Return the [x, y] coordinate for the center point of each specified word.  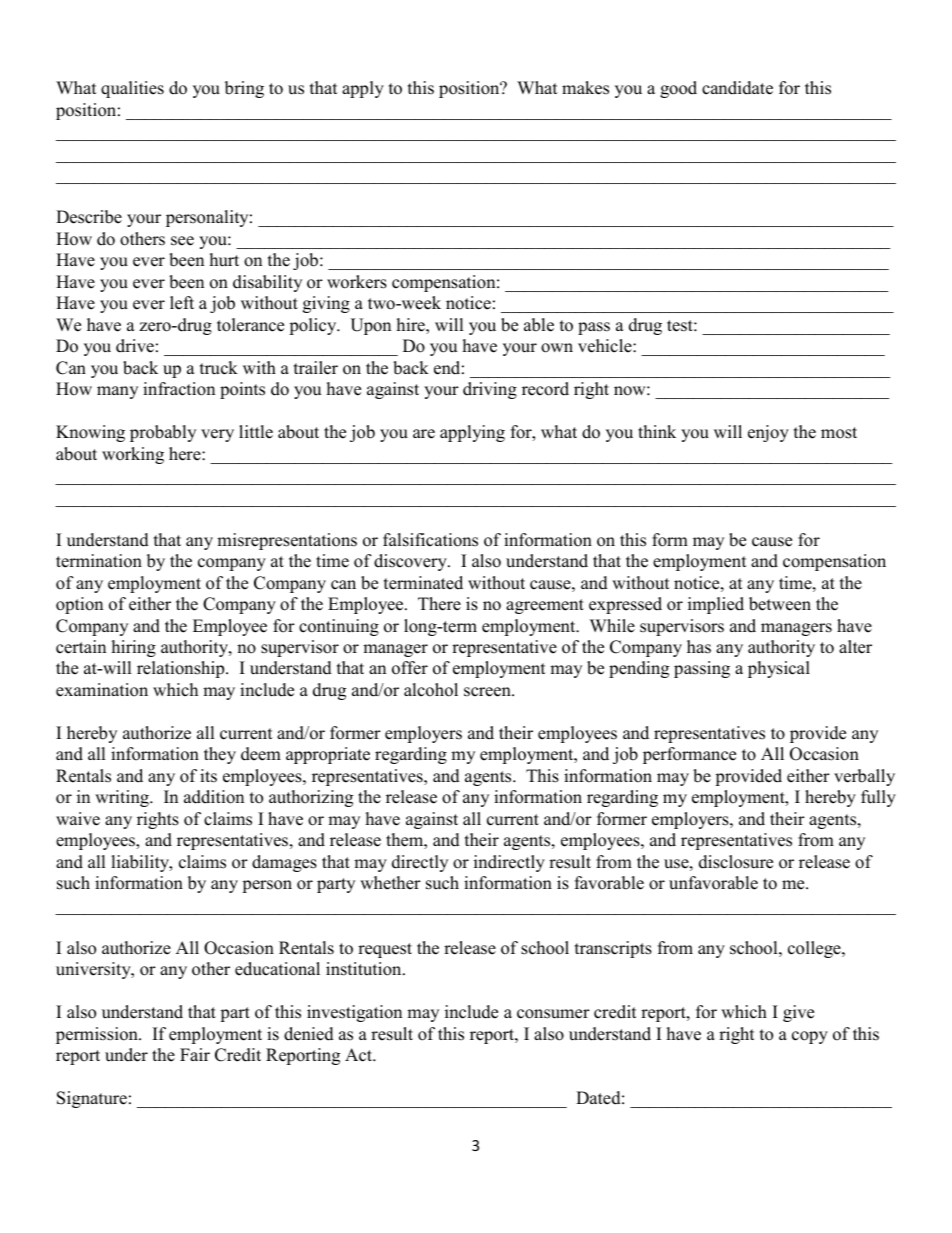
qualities [132, 89]
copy [810, 1037]
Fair [195, 1054]
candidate [737, 88]
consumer [553, 1014]
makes [585, 88]
